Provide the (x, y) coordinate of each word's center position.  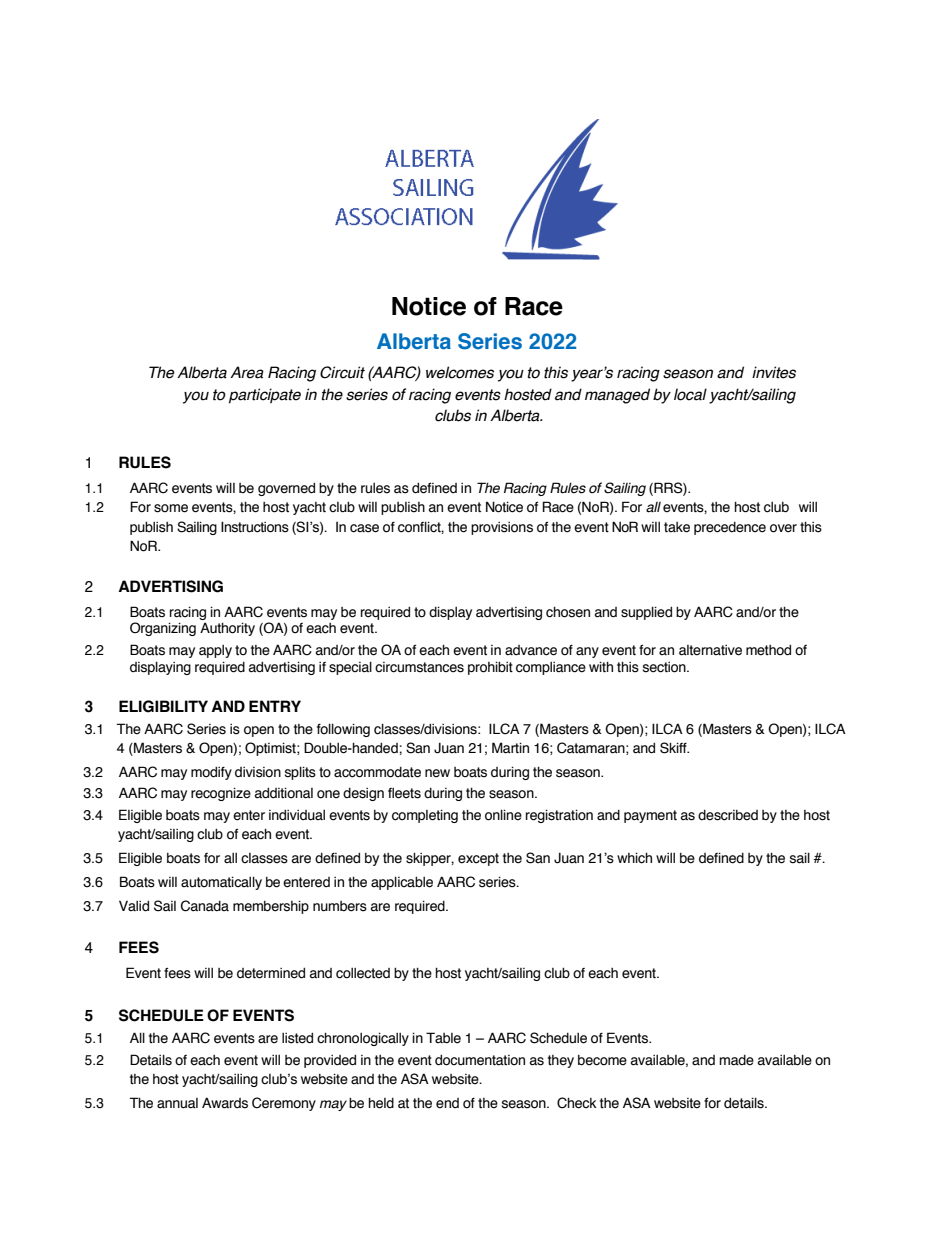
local (690, 394)
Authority (227, 629)
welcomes (460, 372)
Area (247, 372)
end (447, 1103)
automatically (221, 883)
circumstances (419, 667)
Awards (225, 1103)
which (634, 858)
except (478, 859)
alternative (710, 650)
